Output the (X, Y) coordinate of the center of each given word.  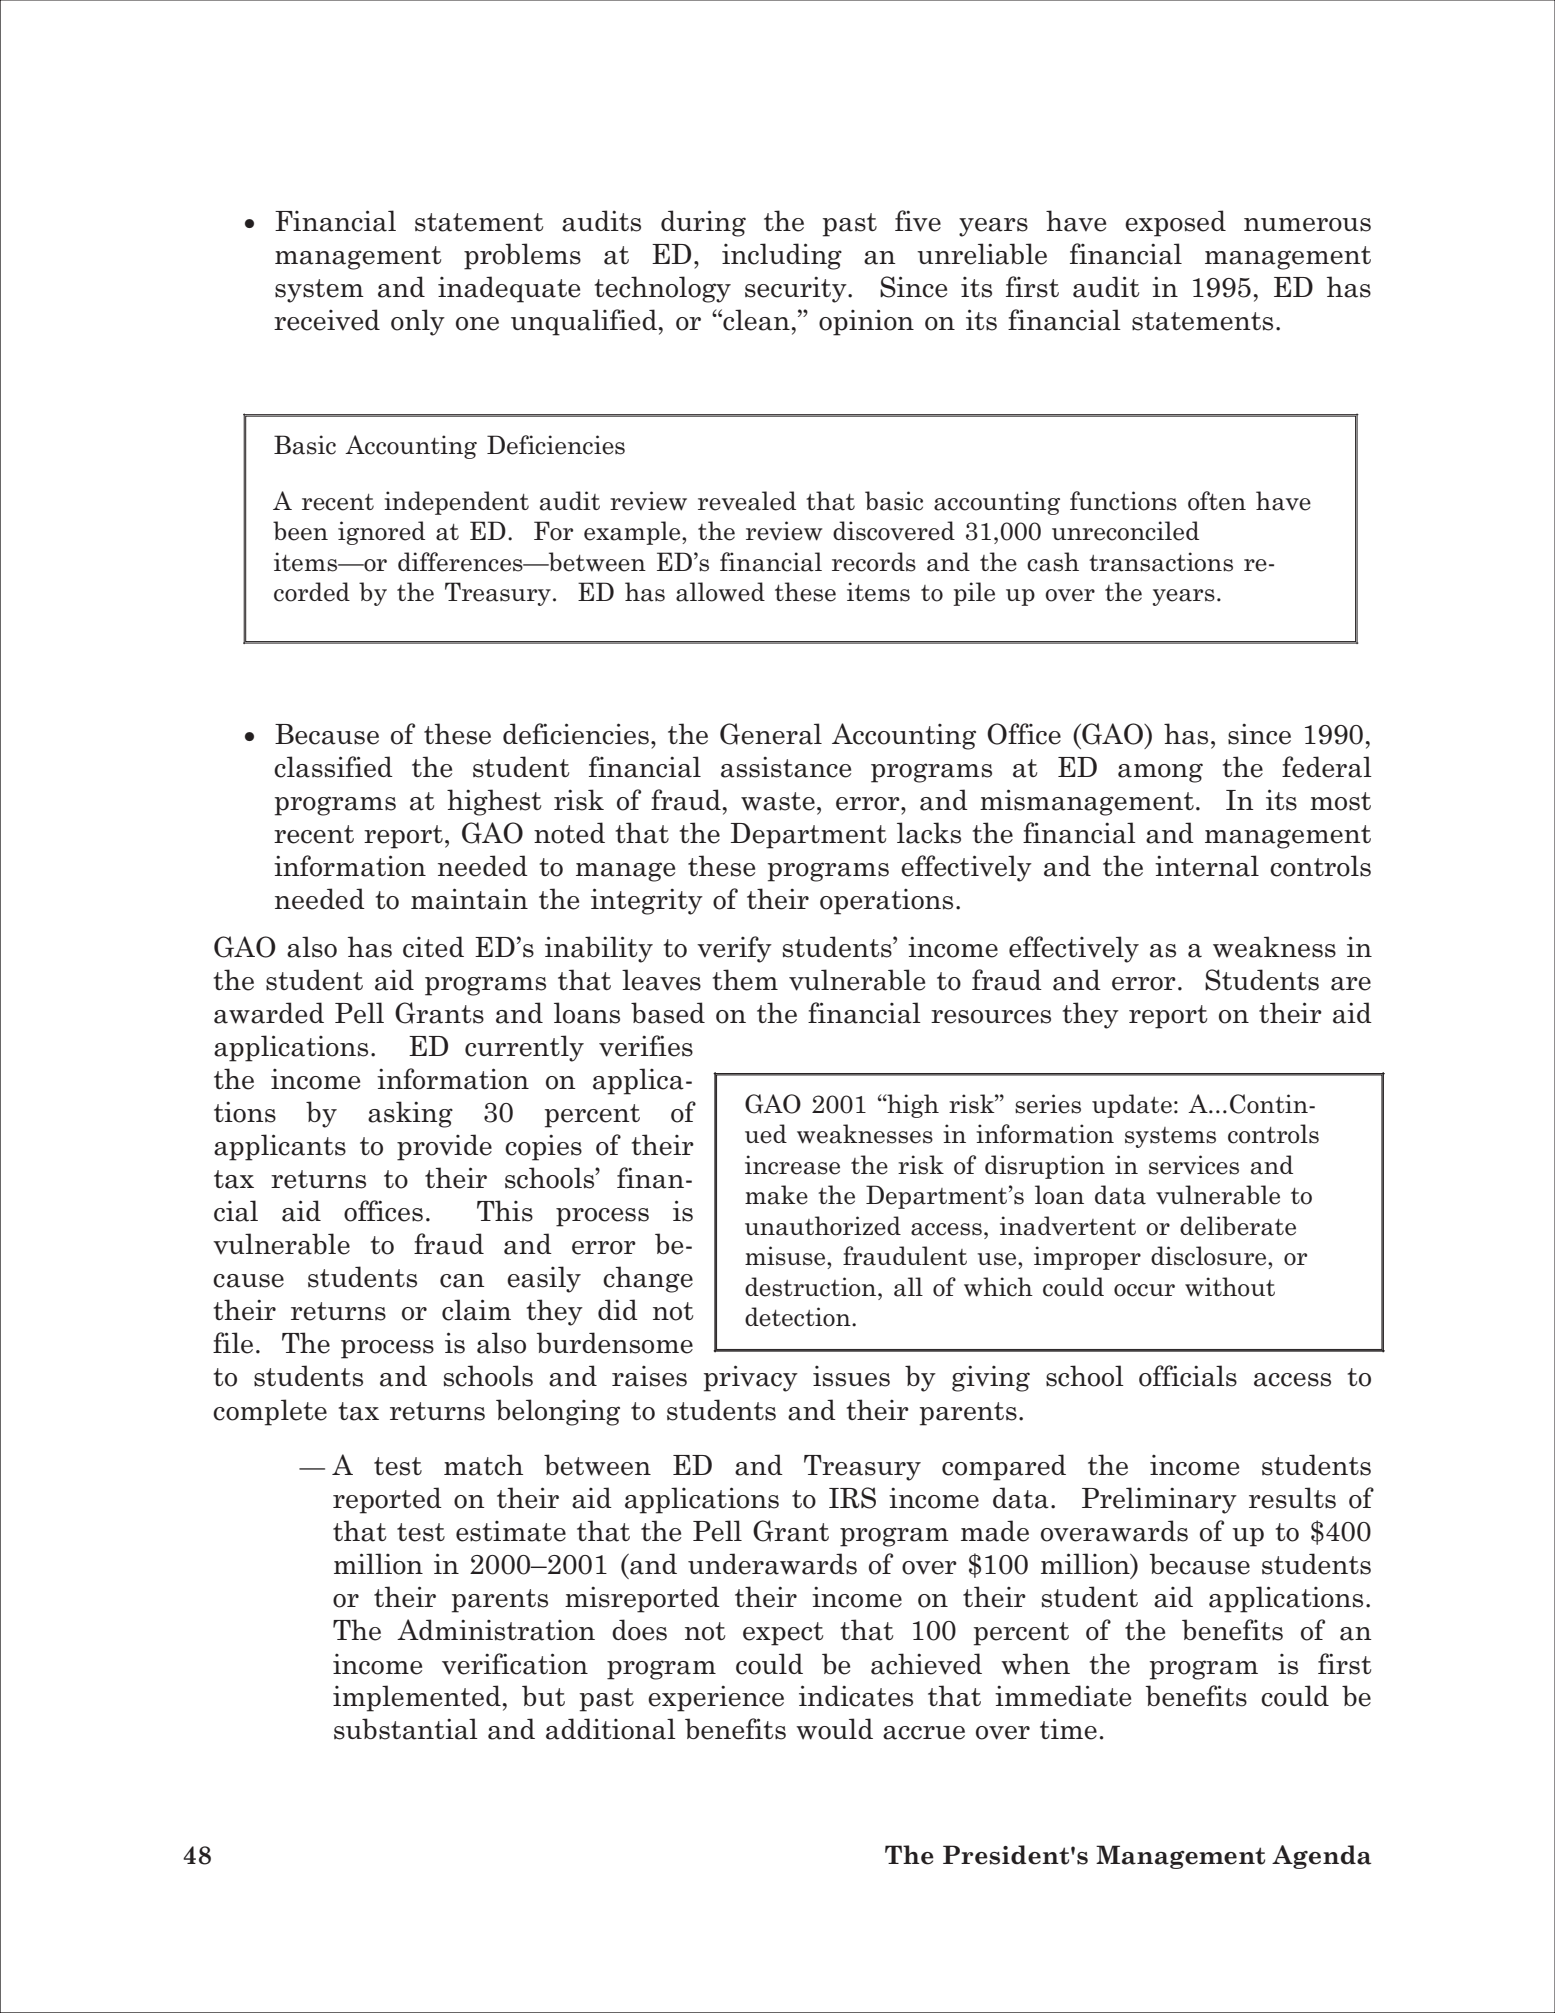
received (327, 320)
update (1132, 1106)
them (745, 980)
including (782, 256)
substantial (406, 1729)
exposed (1175, 223)
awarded (269, 1013)
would (834, 1729)
